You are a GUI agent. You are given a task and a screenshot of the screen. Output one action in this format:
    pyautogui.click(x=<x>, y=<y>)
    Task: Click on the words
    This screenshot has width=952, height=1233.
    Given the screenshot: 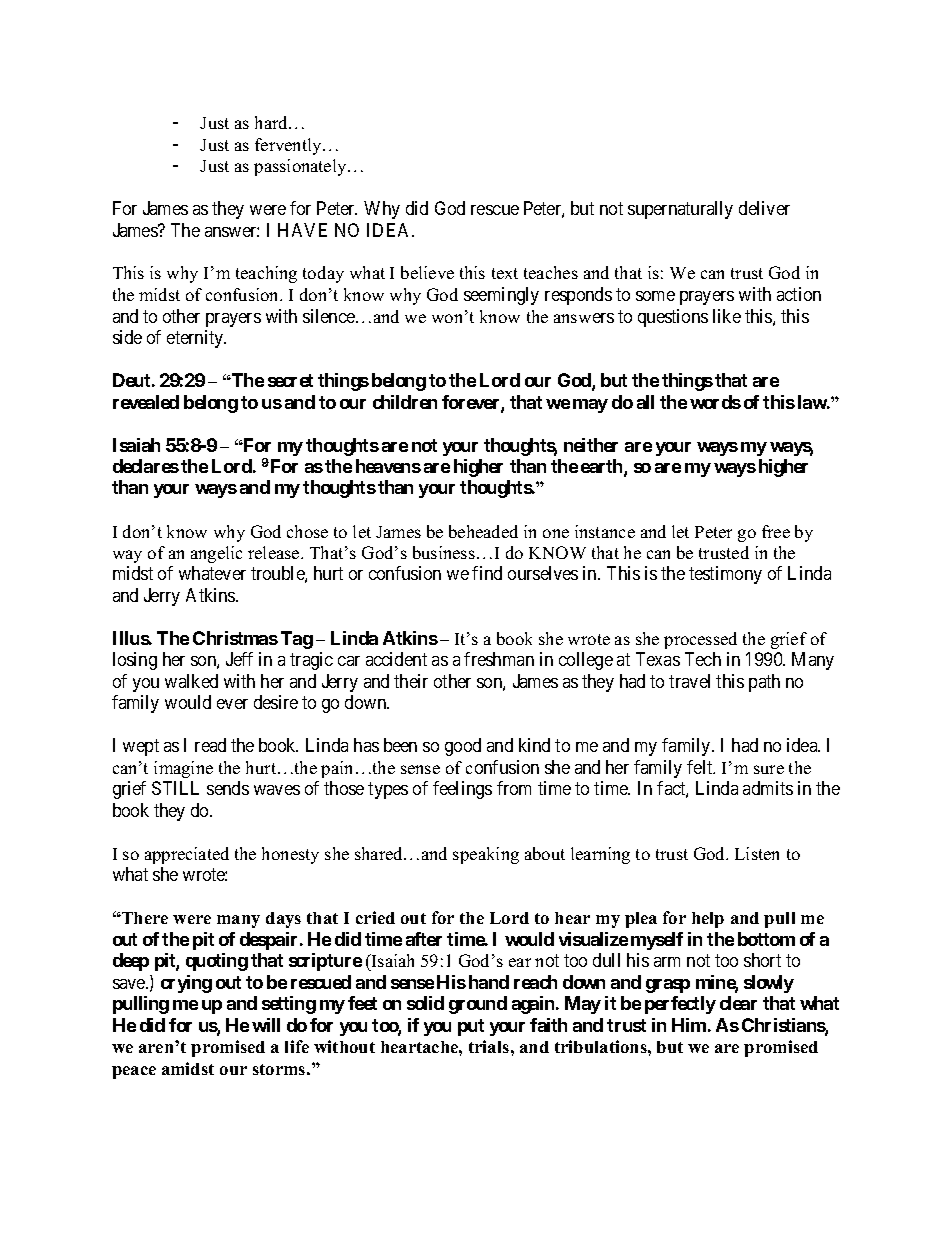 What is the action you would take?
    pyautogui.click(x=715, y=402)
